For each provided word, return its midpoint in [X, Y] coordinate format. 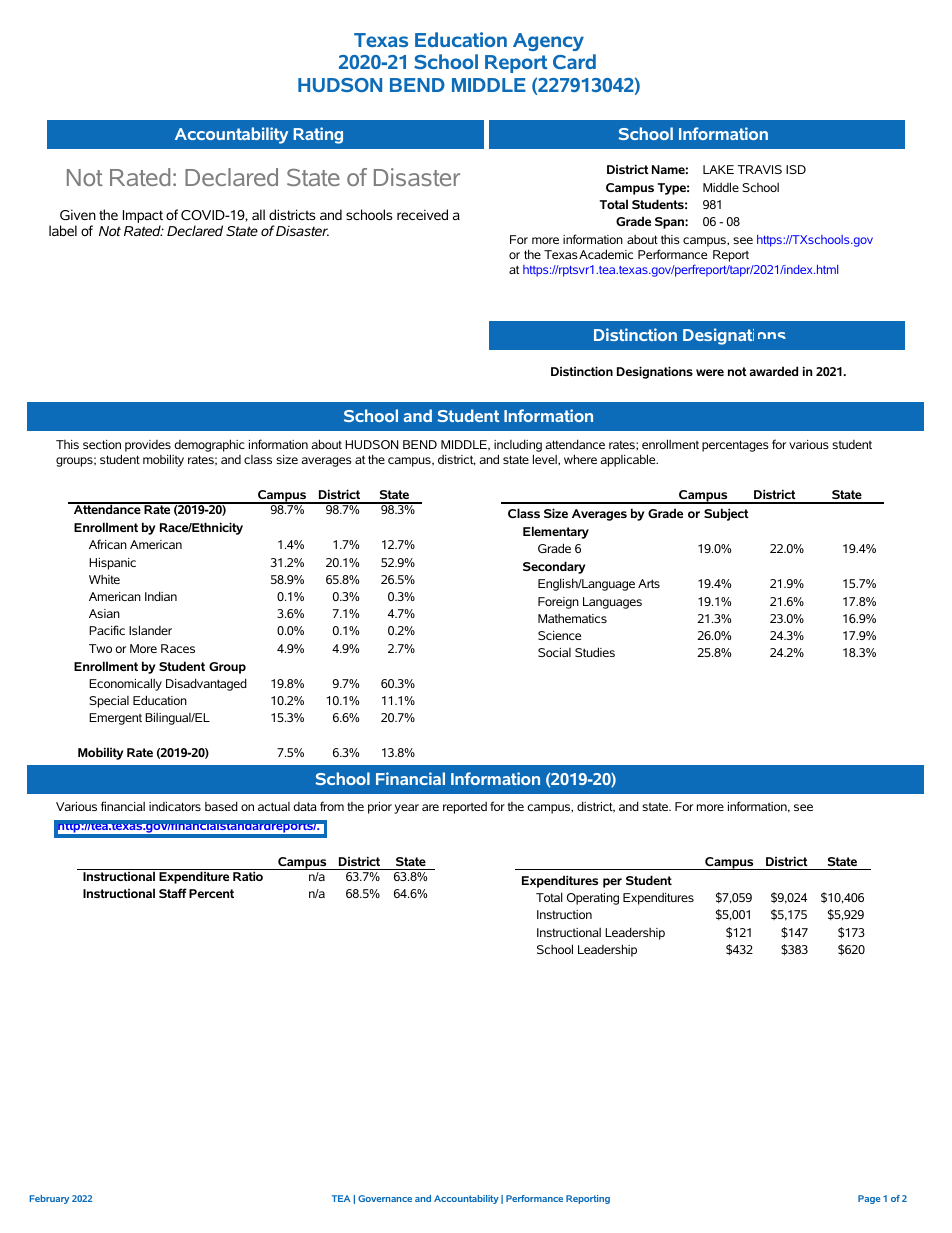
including [518, 445]
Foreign [558, 603]
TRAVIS [760, 169]
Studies [595, 652]
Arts [649, 583]
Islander [150, 630]
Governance [385, 1198]
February [49, 1199]
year [406, 809]
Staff [173, 893]
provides [148, 446]
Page [869, 1199]
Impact [143, 218]
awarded [773, 371]
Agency [548, 42]
